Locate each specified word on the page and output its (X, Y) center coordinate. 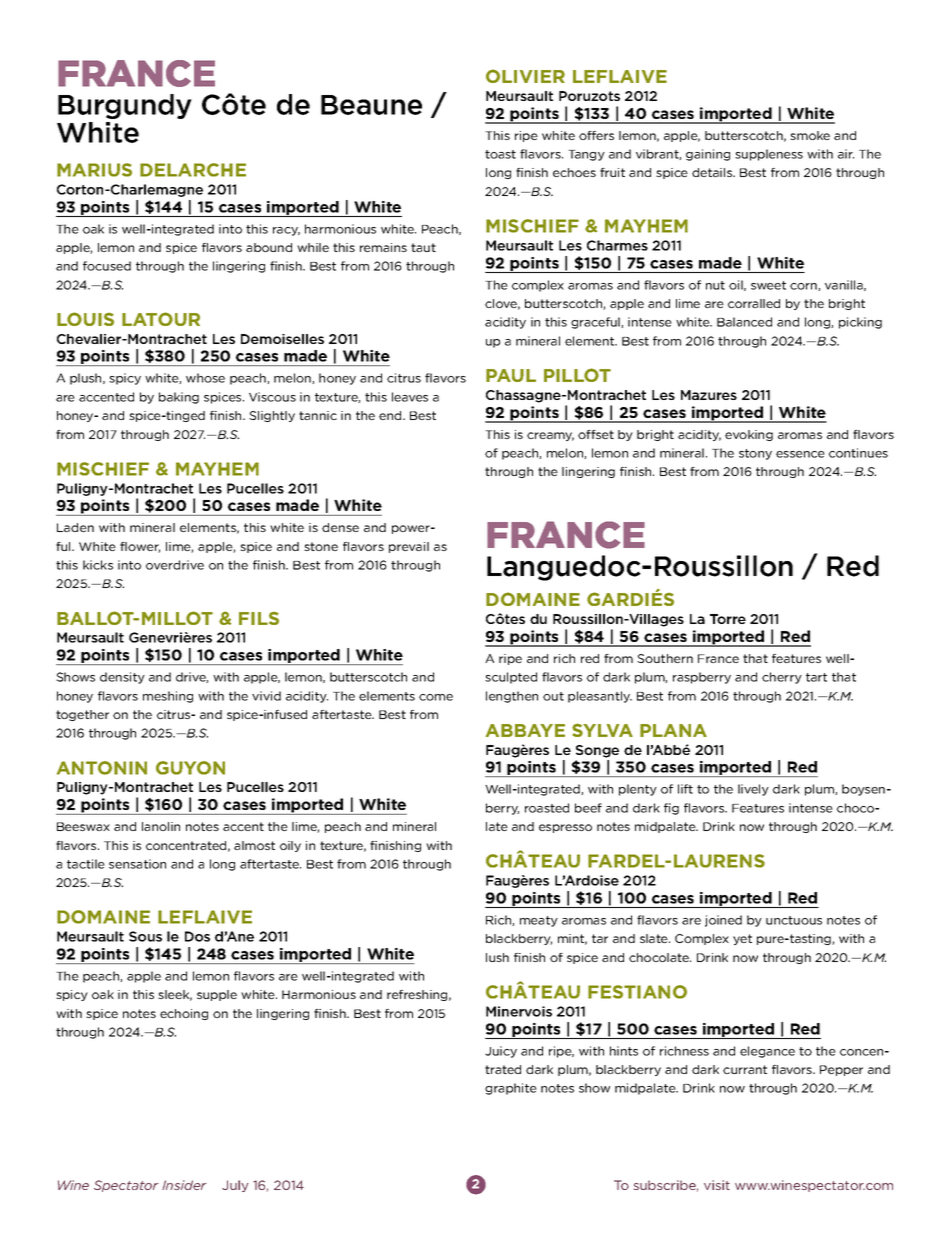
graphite (511, 1089)
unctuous (794, 920)
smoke (810, 135)
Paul (511, 375)
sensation (137, 864)
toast (500, 154)
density (122, 678)
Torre (728, 619)
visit (717, 1185)
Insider (184, 1185)
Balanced (744, 322)
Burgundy (125, 106)
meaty (539, 921)
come (436, 697)
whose (205, 378)
